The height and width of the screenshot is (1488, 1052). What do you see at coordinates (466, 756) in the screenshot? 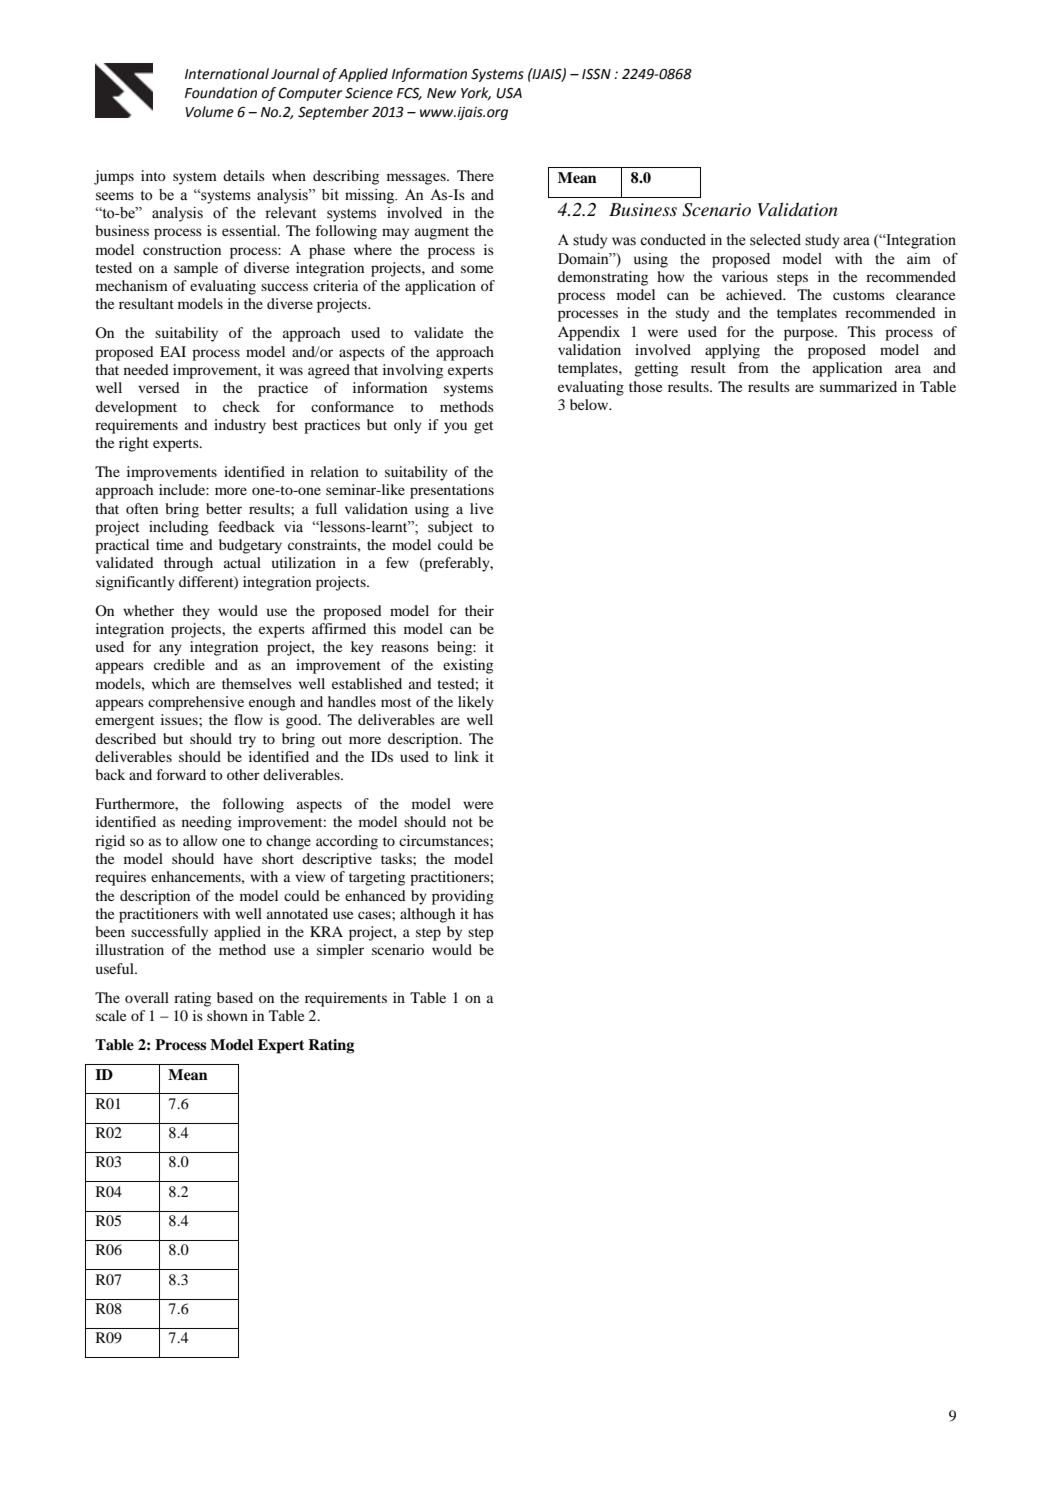
I see `link` at bounding box center [466, 756].
